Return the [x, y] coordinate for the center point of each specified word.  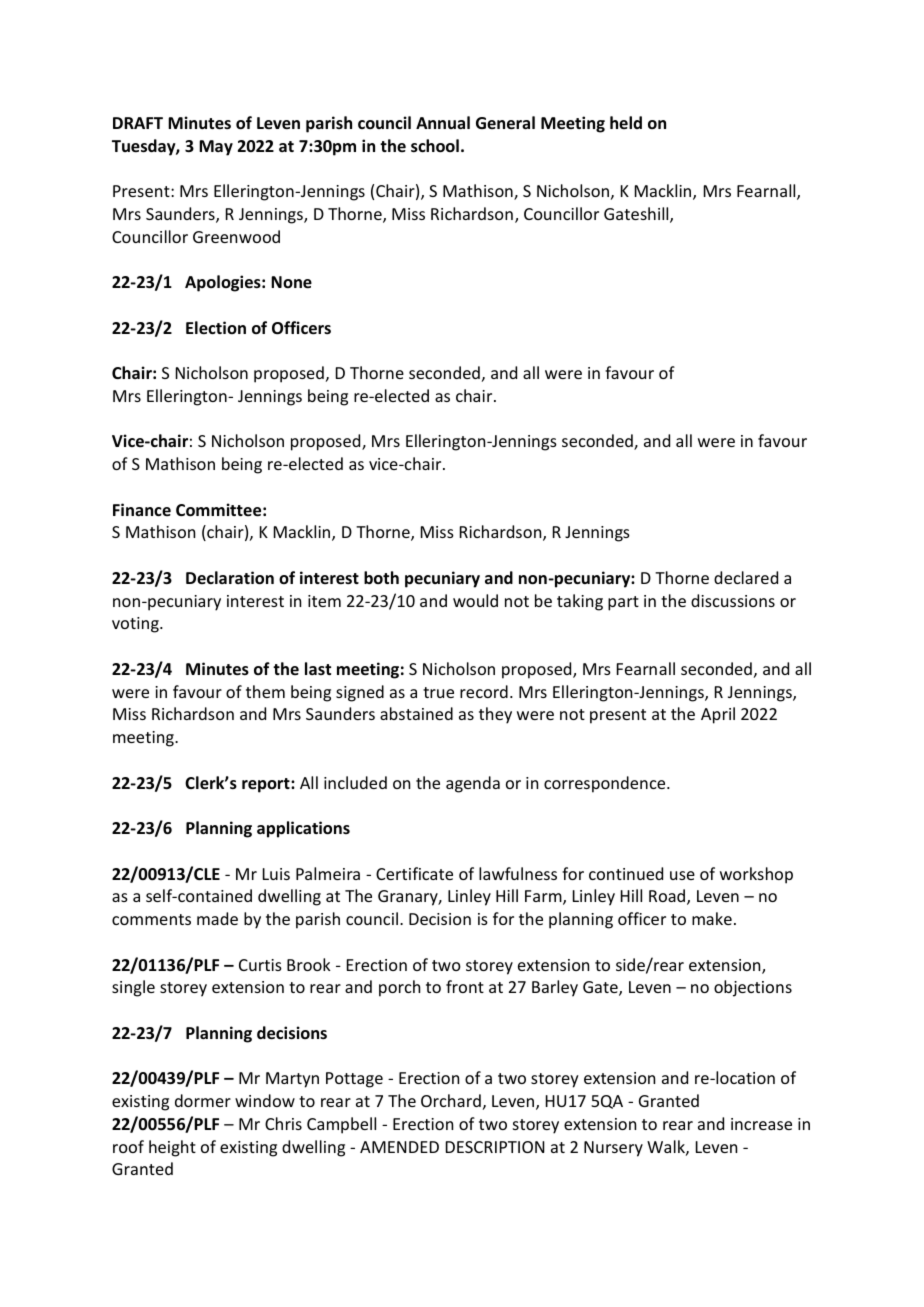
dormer [203, 1100]
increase [761, 1124]
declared [746, 577]
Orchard [451, 1100]
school [435, 146]
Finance [142, 509]
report [267, 785]
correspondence [606, 784]
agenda [473, 784]
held [626, 122]
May [216, 148]
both [381, 577]
